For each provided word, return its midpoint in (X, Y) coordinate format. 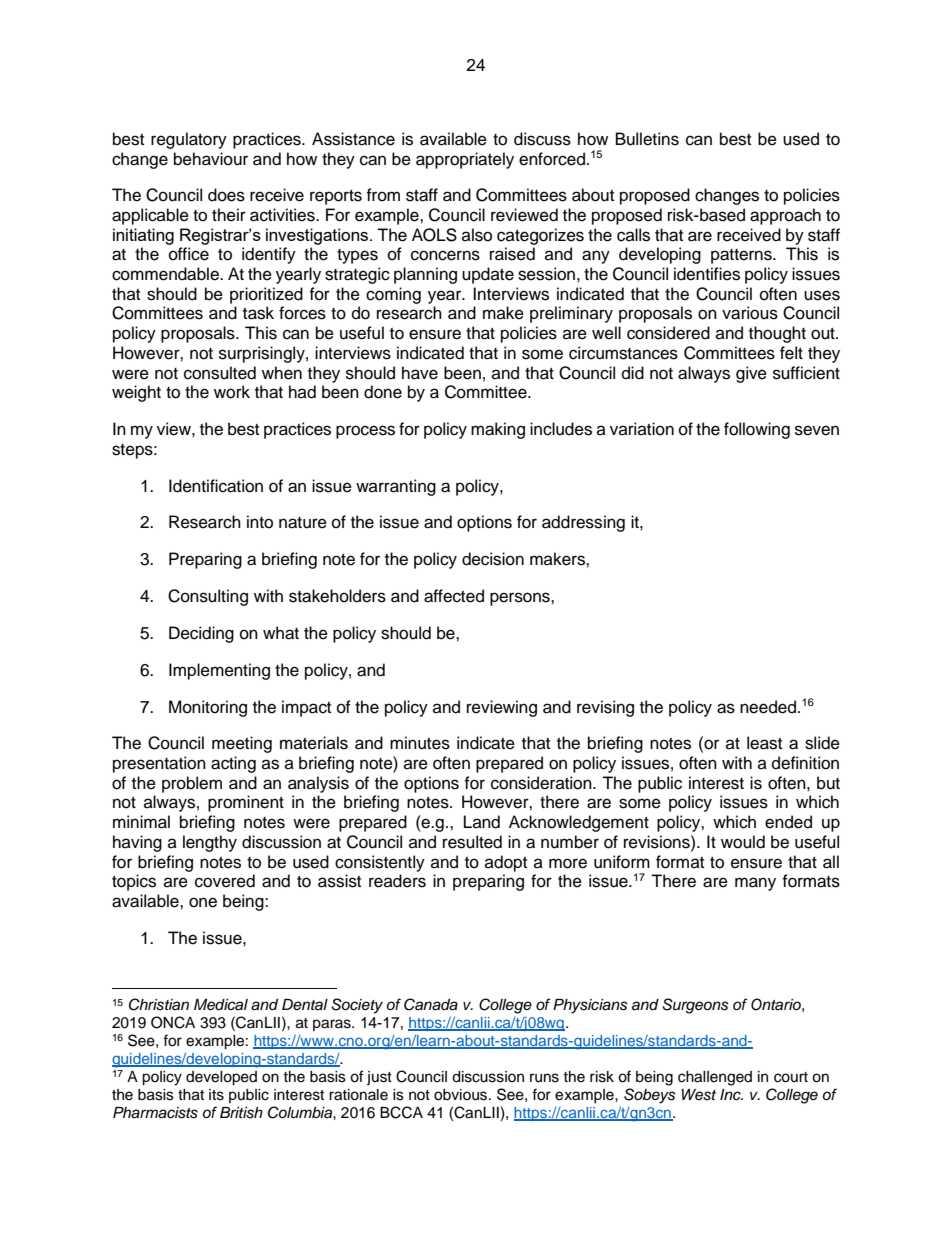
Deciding (201, 634)
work (232, 392)
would (743, 842)
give (751, 374)
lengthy (210, 843)
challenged (715, 1078)
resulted (472, 842)
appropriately (465, 160)
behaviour (211, 159)
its (216, 1095)
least (764, 743)
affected (454, 596)
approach (785, 216)
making (498, 430)
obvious (462, 1095)
